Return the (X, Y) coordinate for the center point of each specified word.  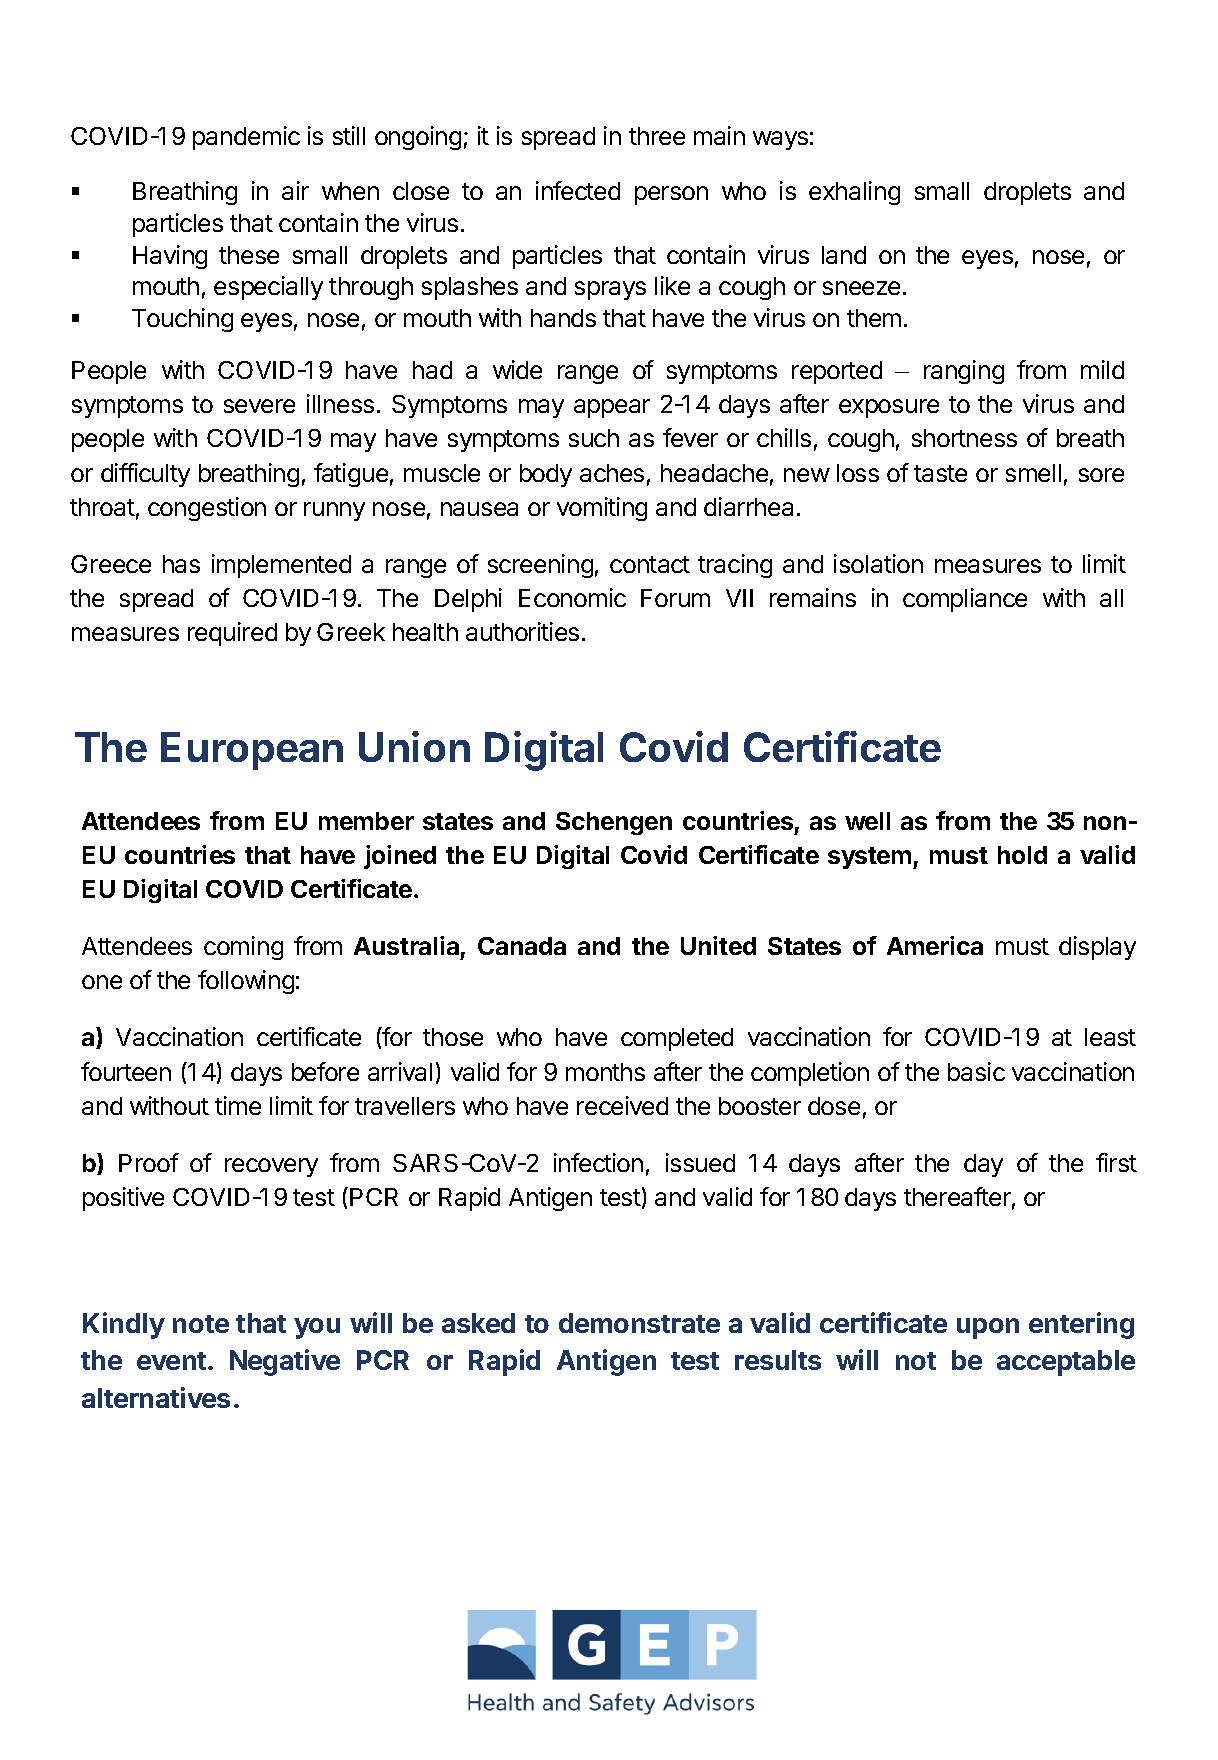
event (173, 1361)
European (252, 751)
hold (1022, 855)
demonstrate (639, 1323)
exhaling (854, 193)
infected (578, 190)
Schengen (614, 823)
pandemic (246, 138)
